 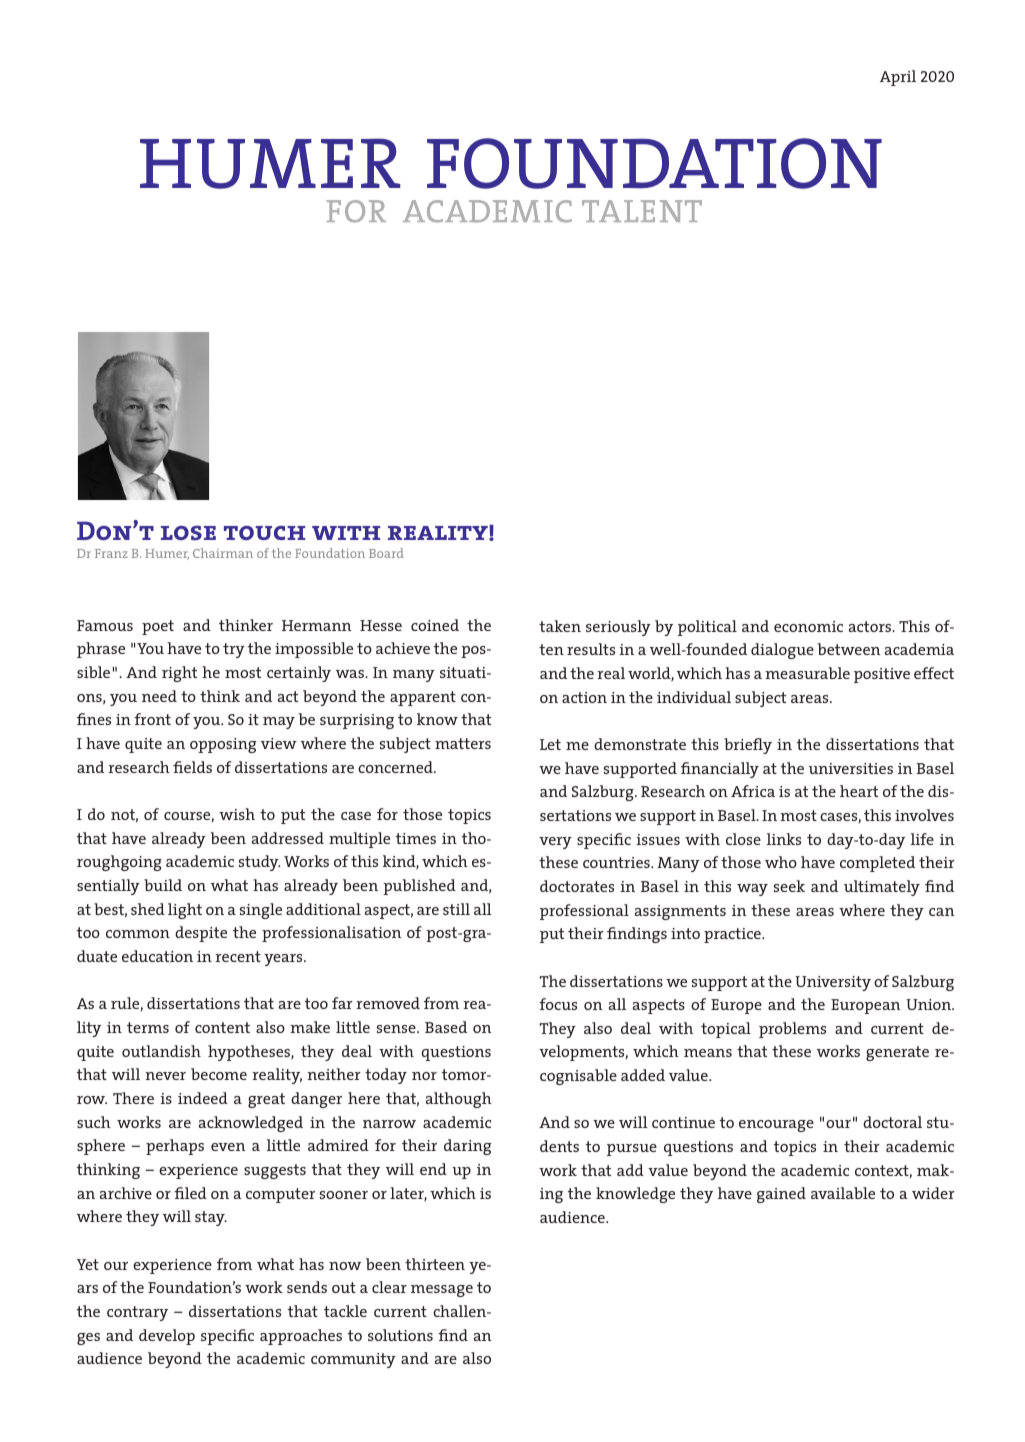 What do you see at coordinates (871, 626) in the document?
I see `actors` at bounding box center [871, 626].
